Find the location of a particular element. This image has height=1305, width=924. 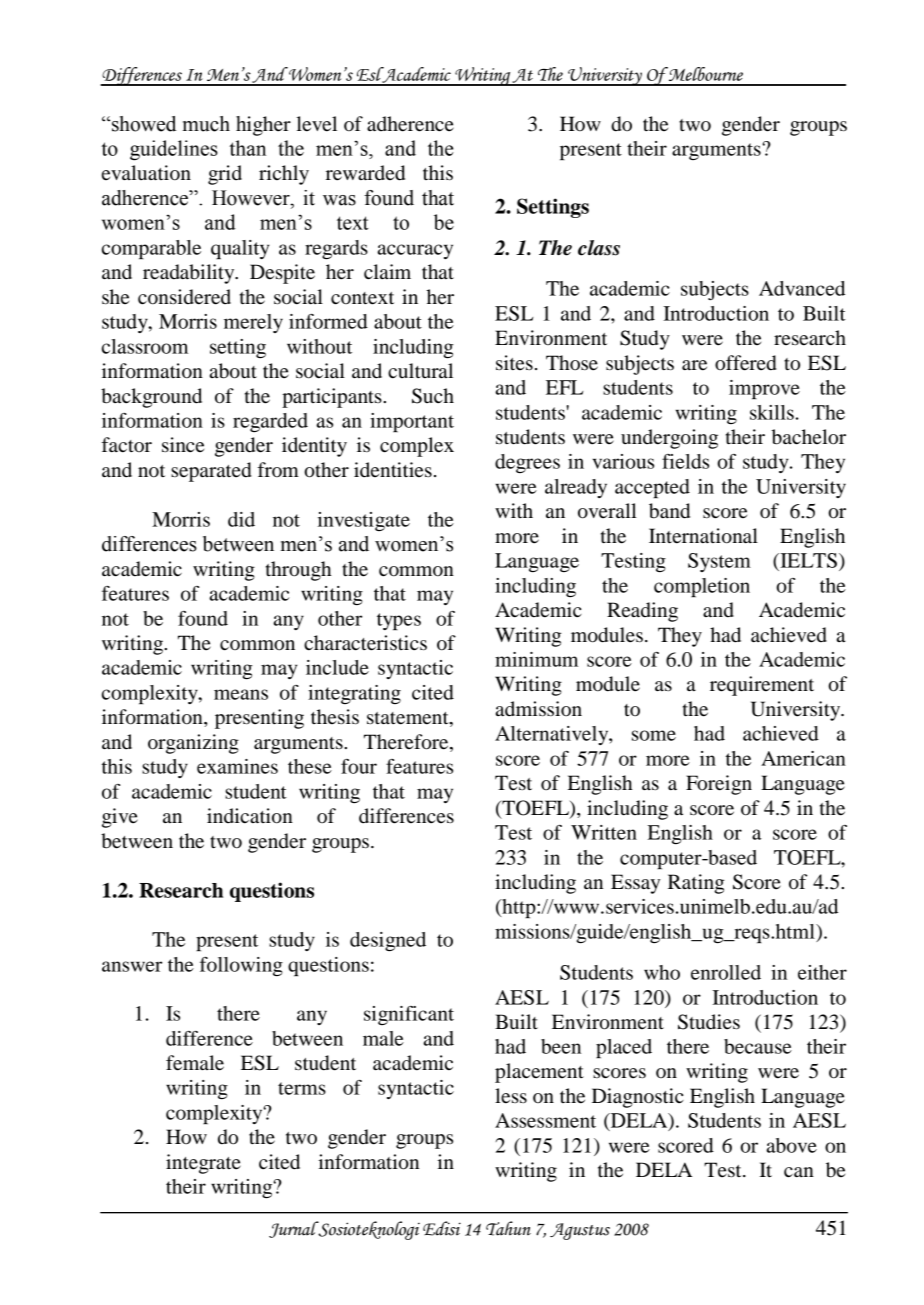

minimum is located at coordinates (536, 659).
